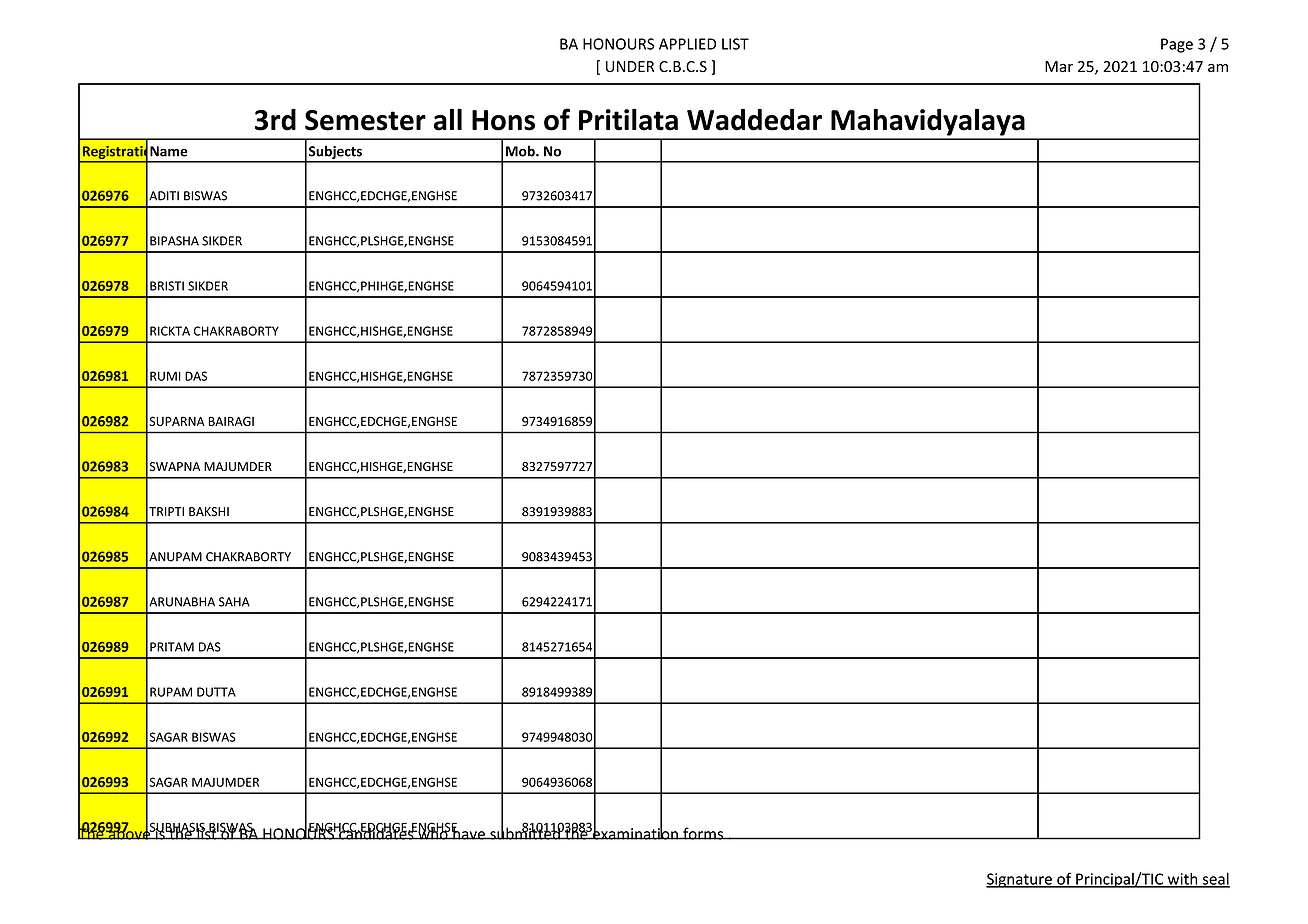 The width and height of the screenshot is (1308, 924). I want to click on DUTTA, so click(216, 692).
